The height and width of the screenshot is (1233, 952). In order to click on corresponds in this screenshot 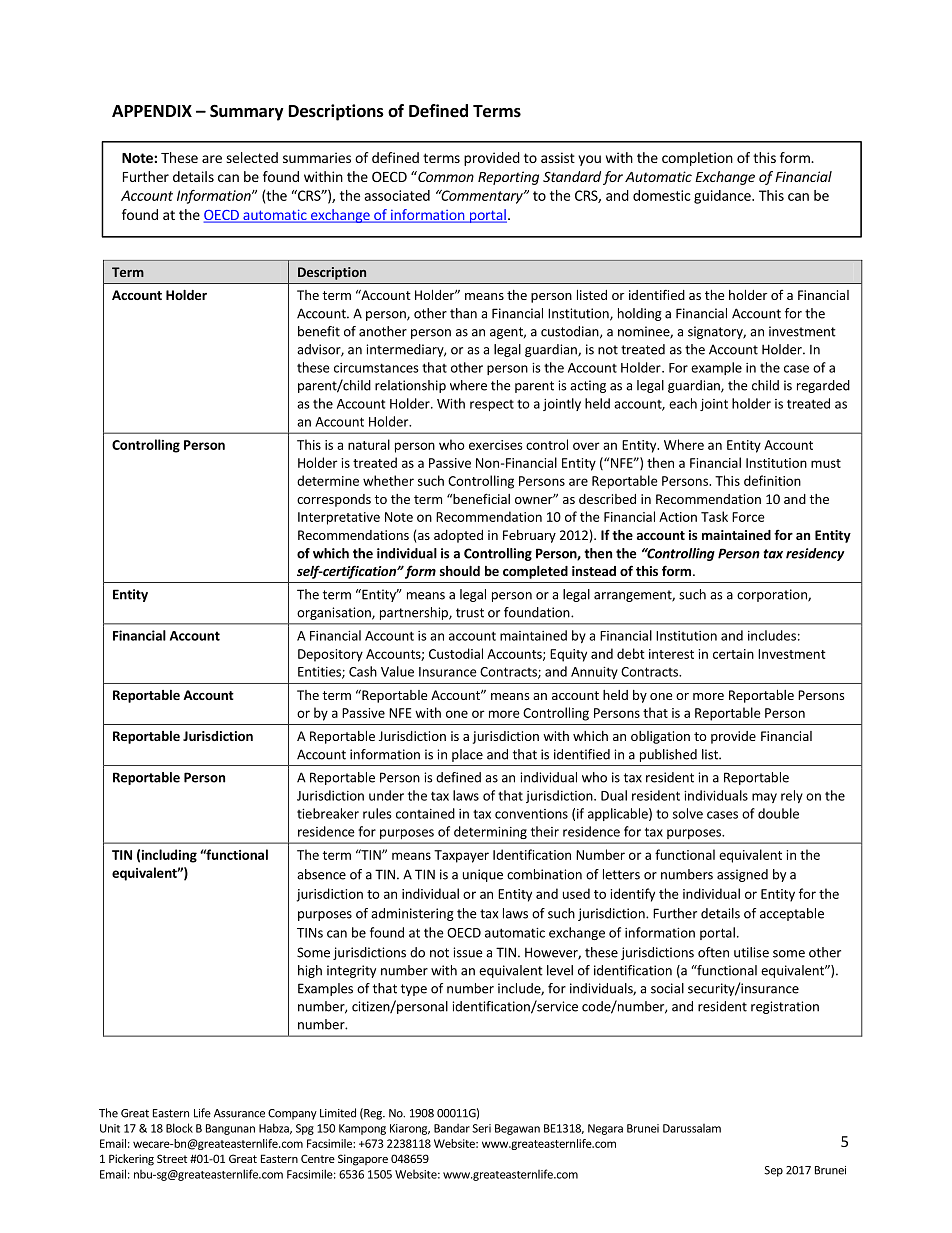, I will do `click(334, 500)`.
